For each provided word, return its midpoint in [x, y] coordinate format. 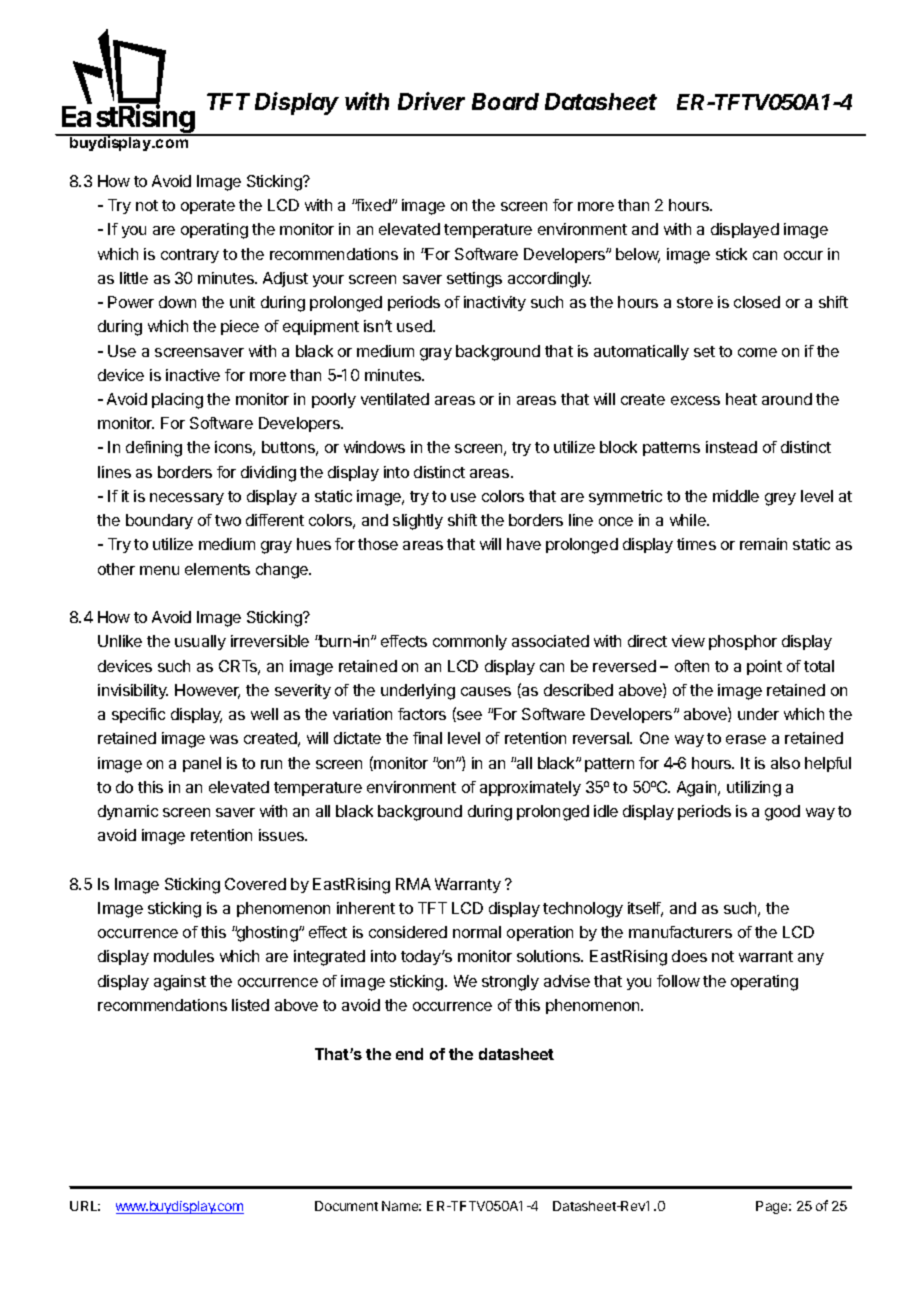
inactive [193, 375]
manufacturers [680, 932]
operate [208, 207]
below [638, 255]
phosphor [743, 642]
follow [678, 981]
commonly [470, 642]
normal [477, 932]
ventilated [395, 399]
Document [346, 1206]
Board [505, 101]
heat [741, 399]
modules [184, 956]
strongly [510, 983]
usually [200, 642]
